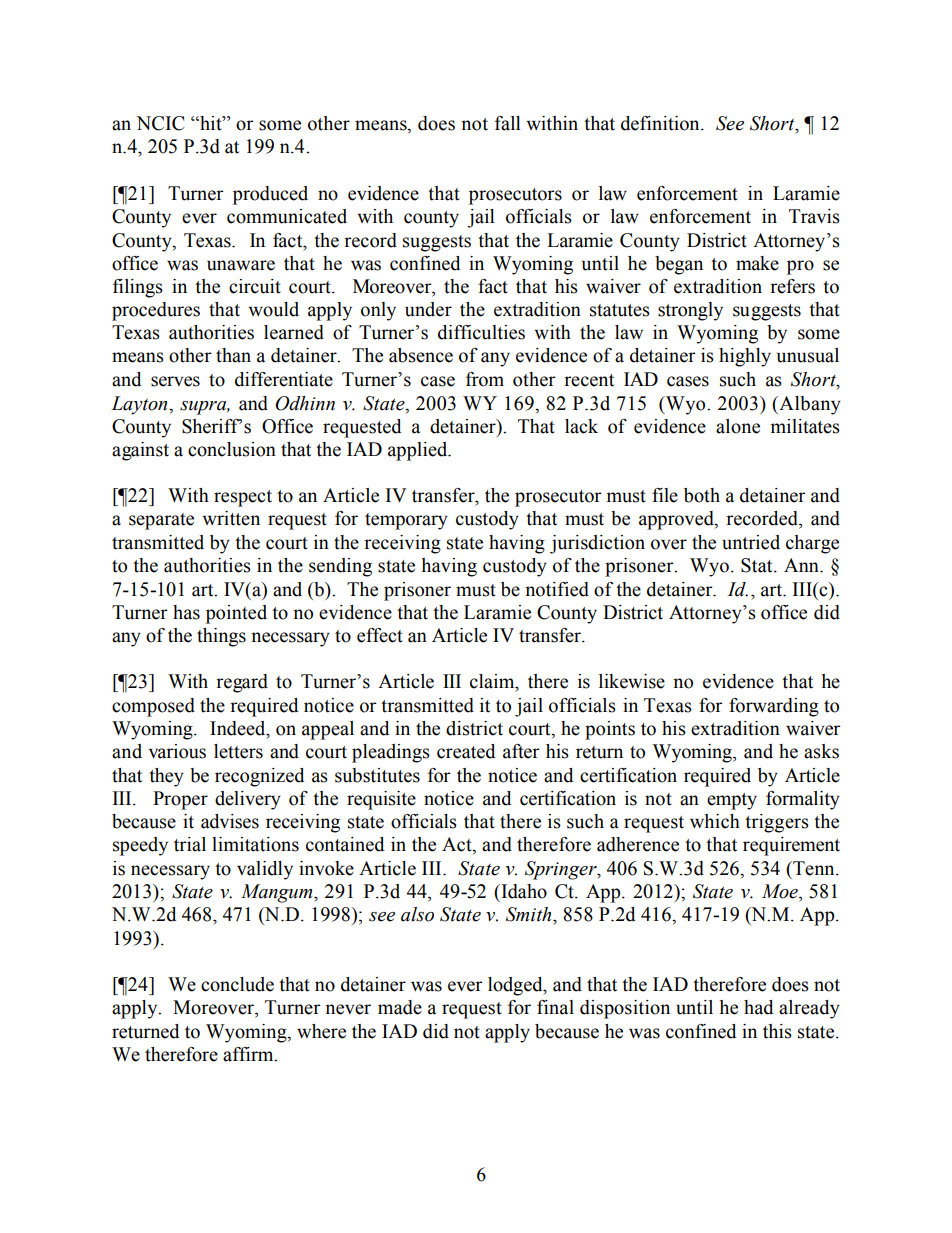  Describe the element at coordinates (232, 449) in the screenshot. I see `conclusion` at that location.
